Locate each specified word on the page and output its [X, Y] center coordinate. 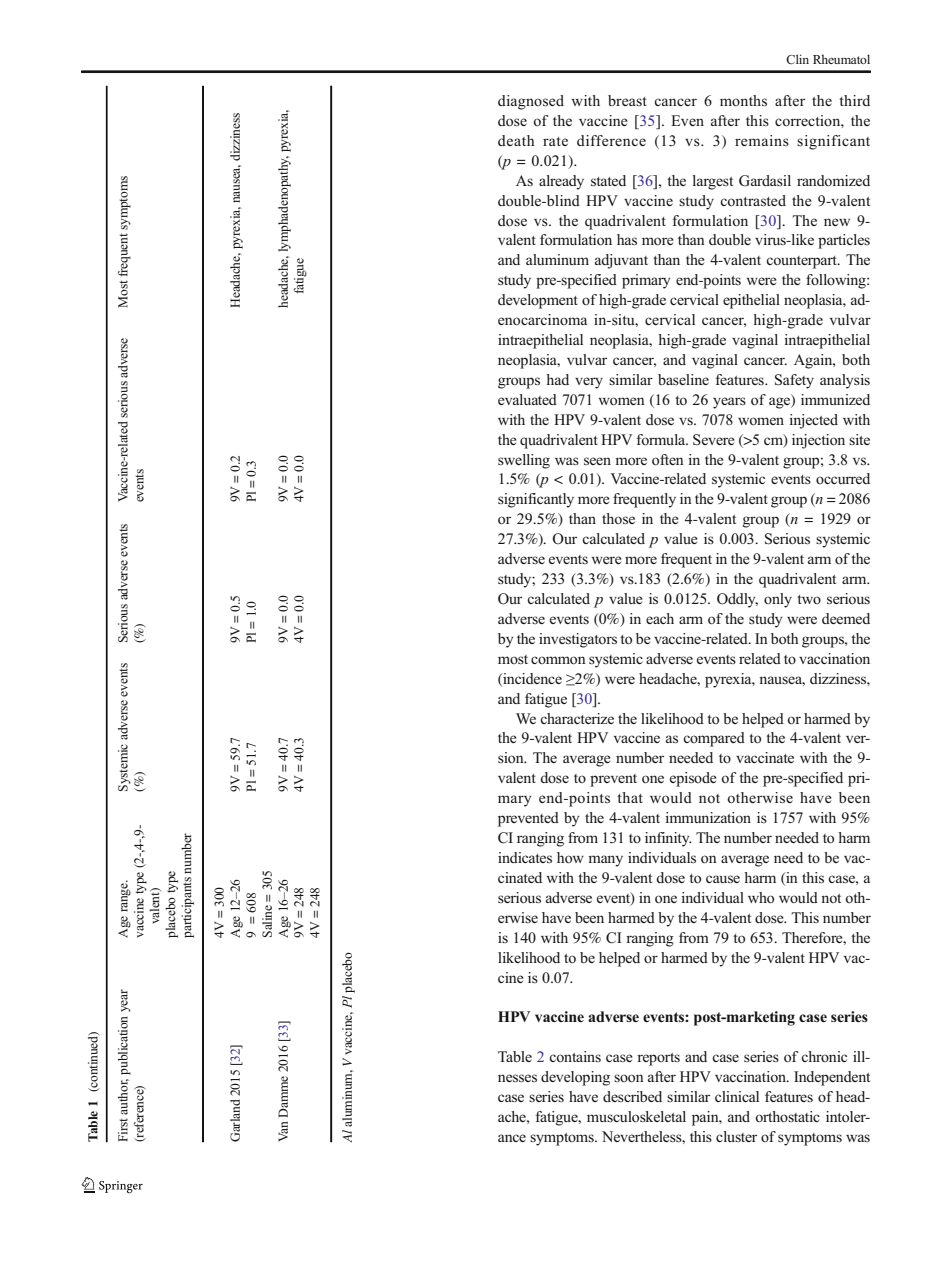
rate [555, 141]
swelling [524, 461]
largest [713, 182]
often [668, 460]
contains [575, 1056]
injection [818, 441]
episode [693, 779]
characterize [577, 718]
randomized [833, 180]
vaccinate [765, 757]
